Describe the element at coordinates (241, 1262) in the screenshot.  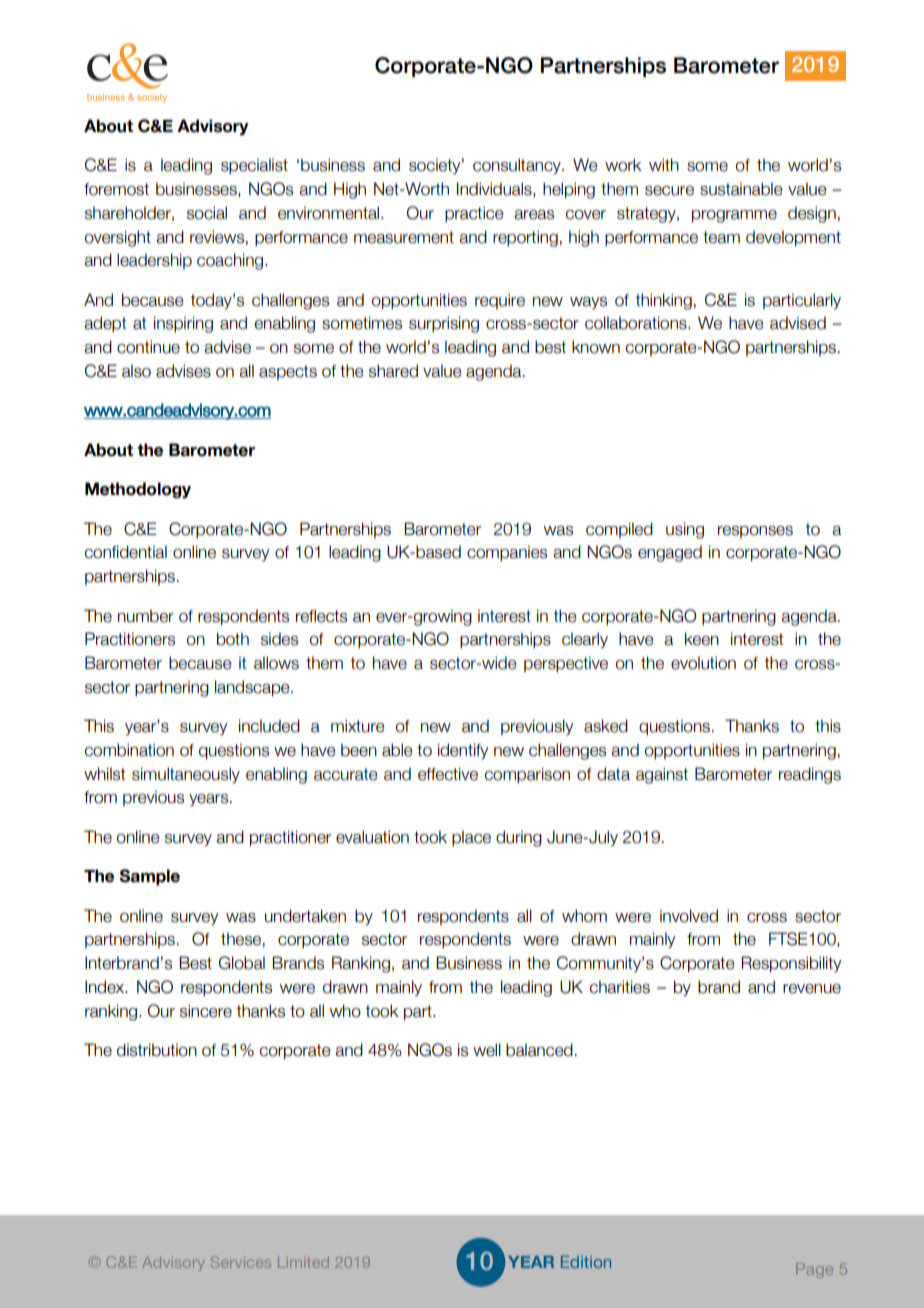
I see `Services` at that location.
